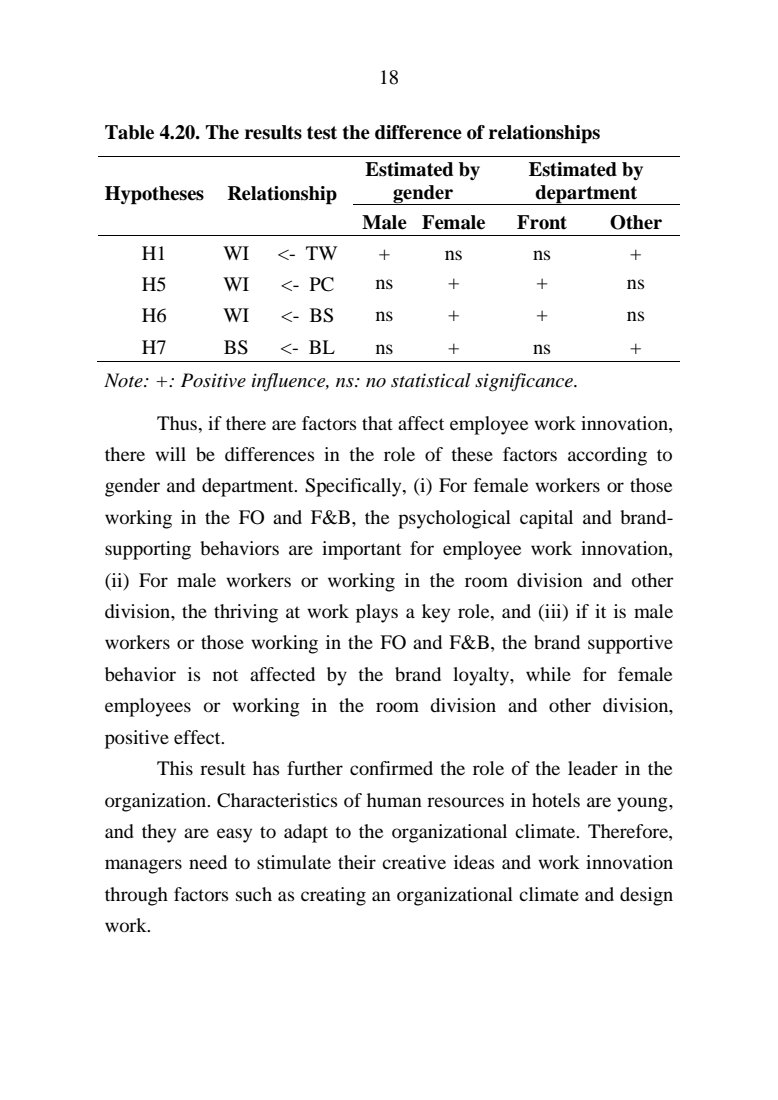  I want to click on will, so click(170, 454).
